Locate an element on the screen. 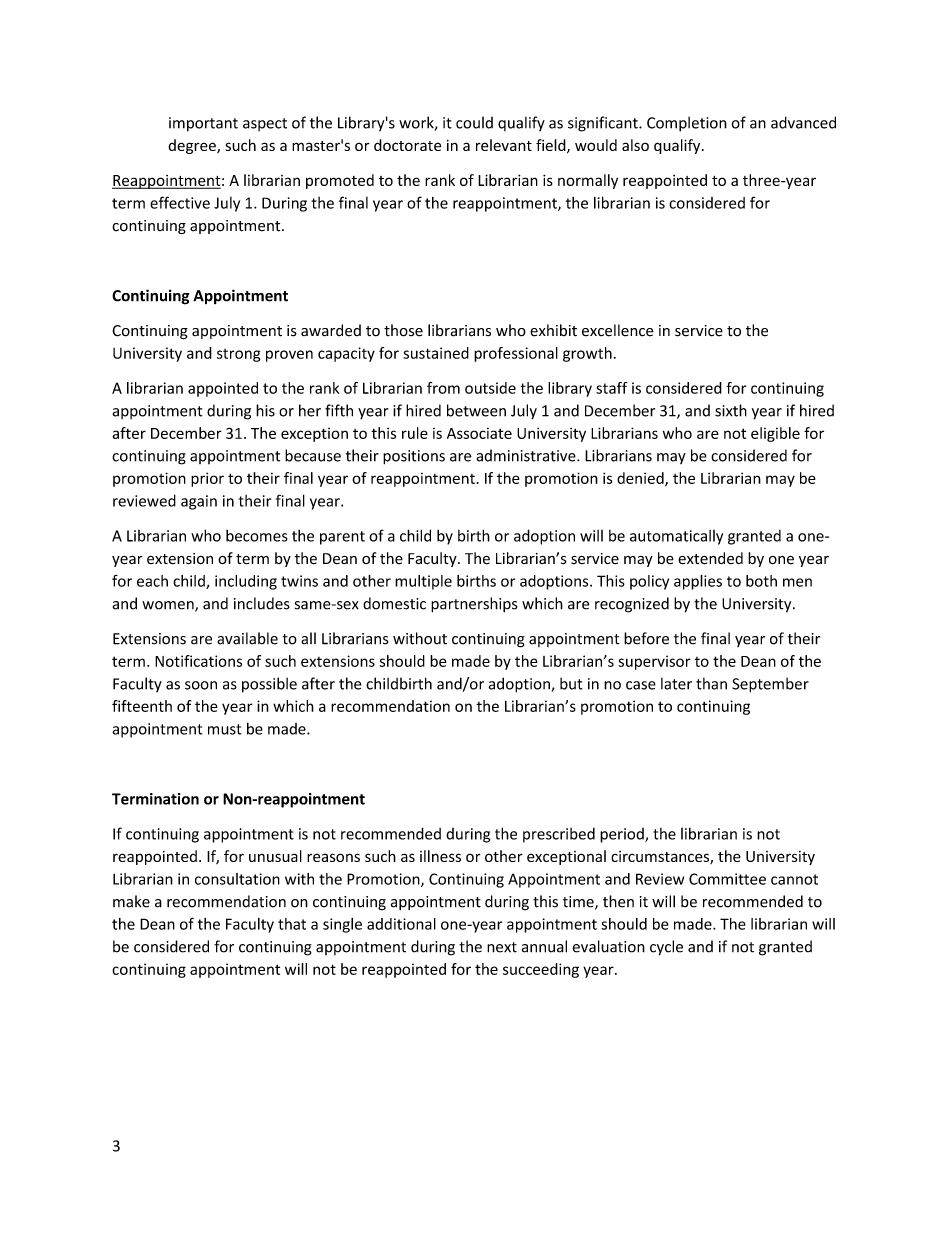 This screenshot has width=952, height=1233. multiple is located at coordinates (423, 582).
